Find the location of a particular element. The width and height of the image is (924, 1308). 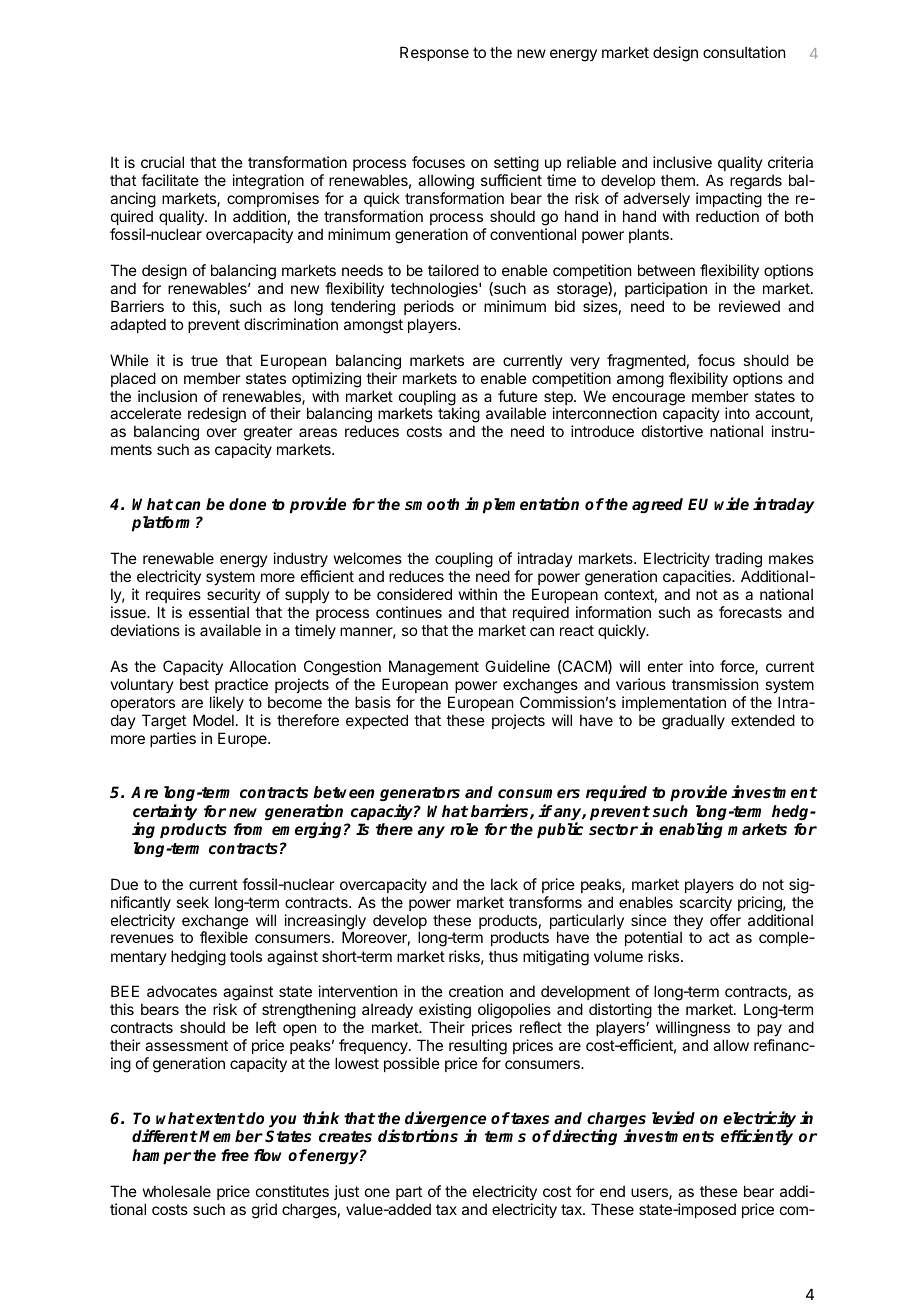

consultation is located at coordinates (744, 52).
